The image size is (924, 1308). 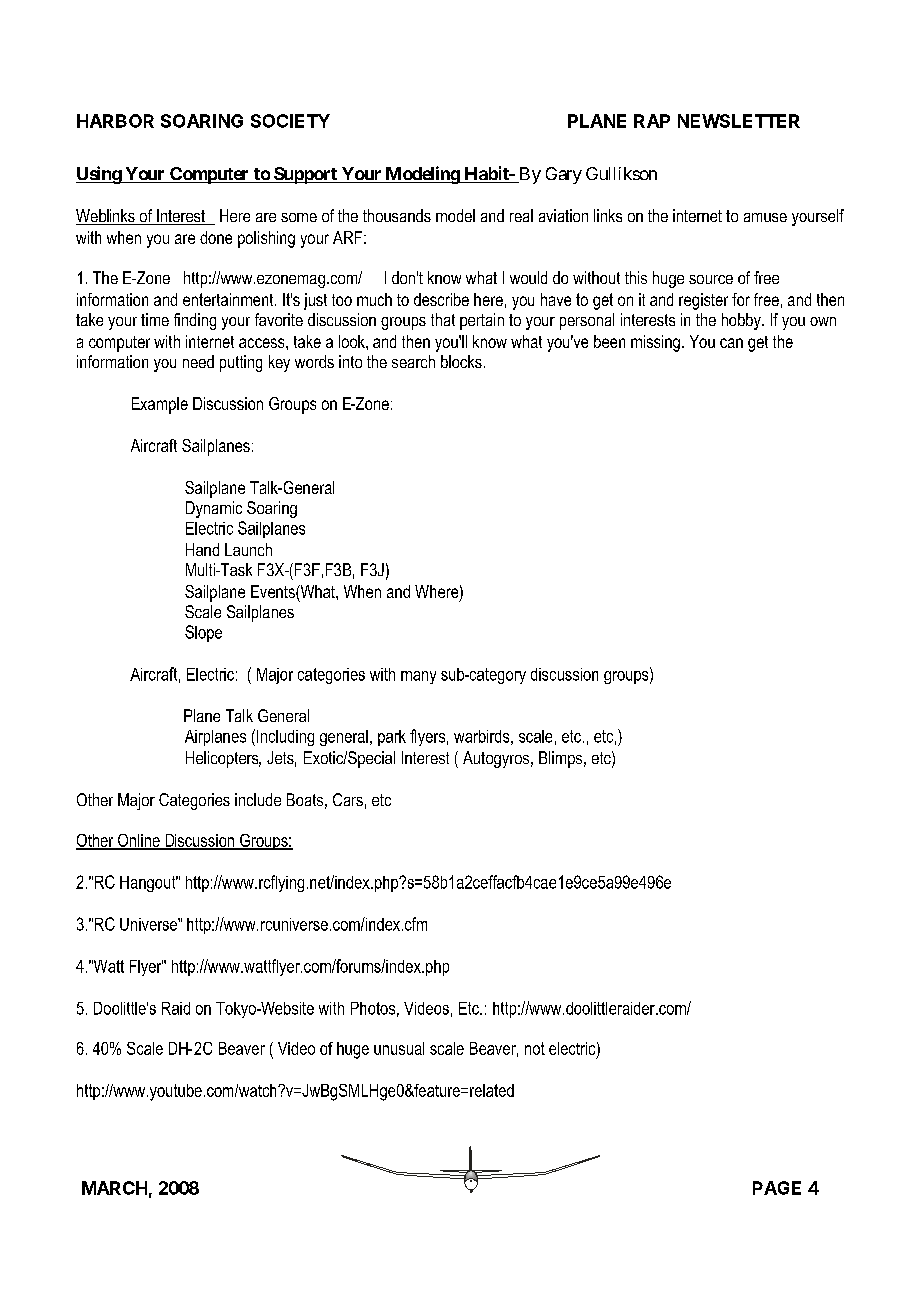 What do you see at coordinates (202, 549) in the screenshot?
I see `Hand` at bounding box center [202, 549].
